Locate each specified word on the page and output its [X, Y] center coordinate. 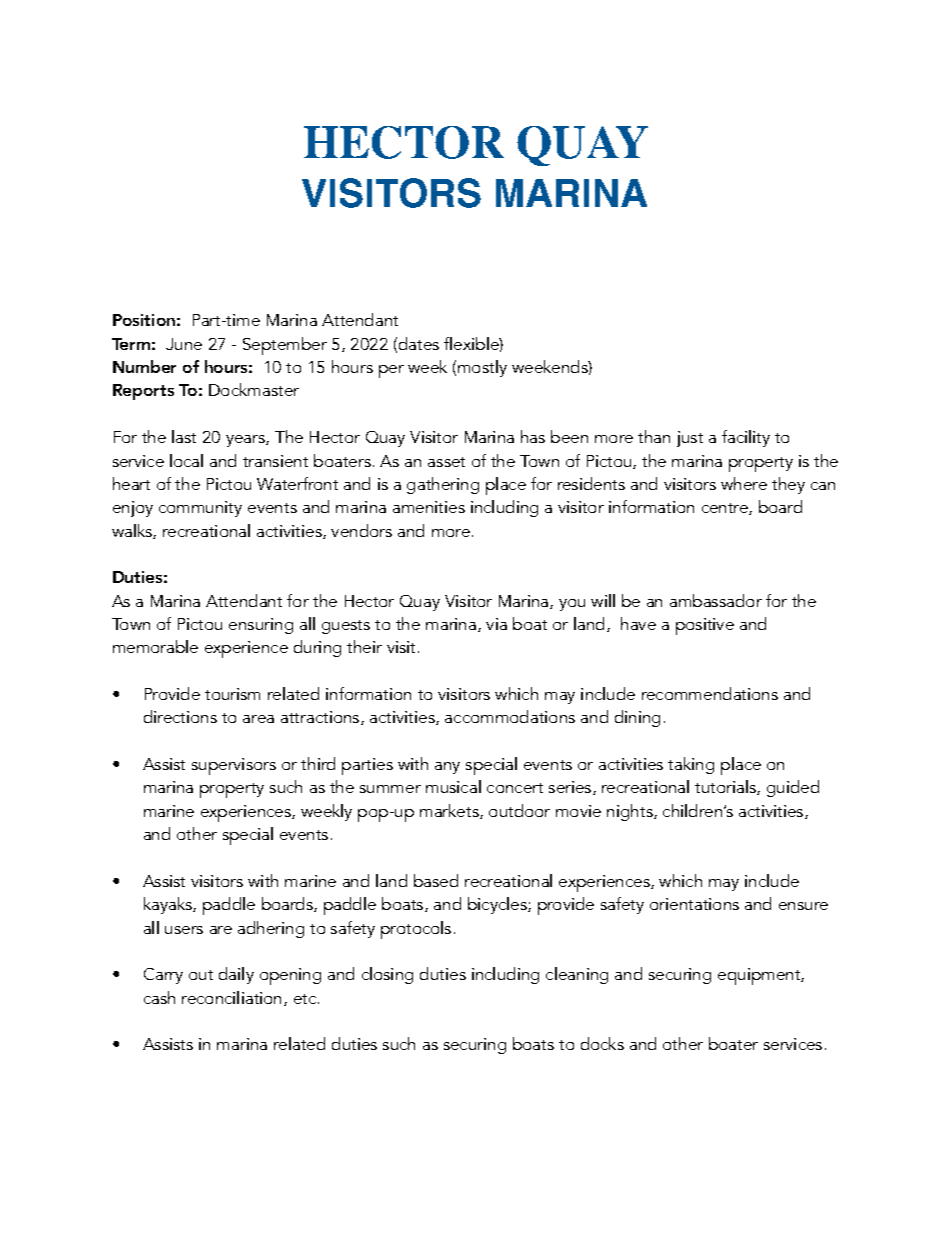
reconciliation [233, 998]
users [184, 930]
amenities [429, 507]
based [436, 880]
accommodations [510, 716]
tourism [232, 694]
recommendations [710, 693]
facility [746, 438]
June [184, 344]
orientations [694, 904]
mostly [482, 368]
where [744, 483]
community [200, 509]
